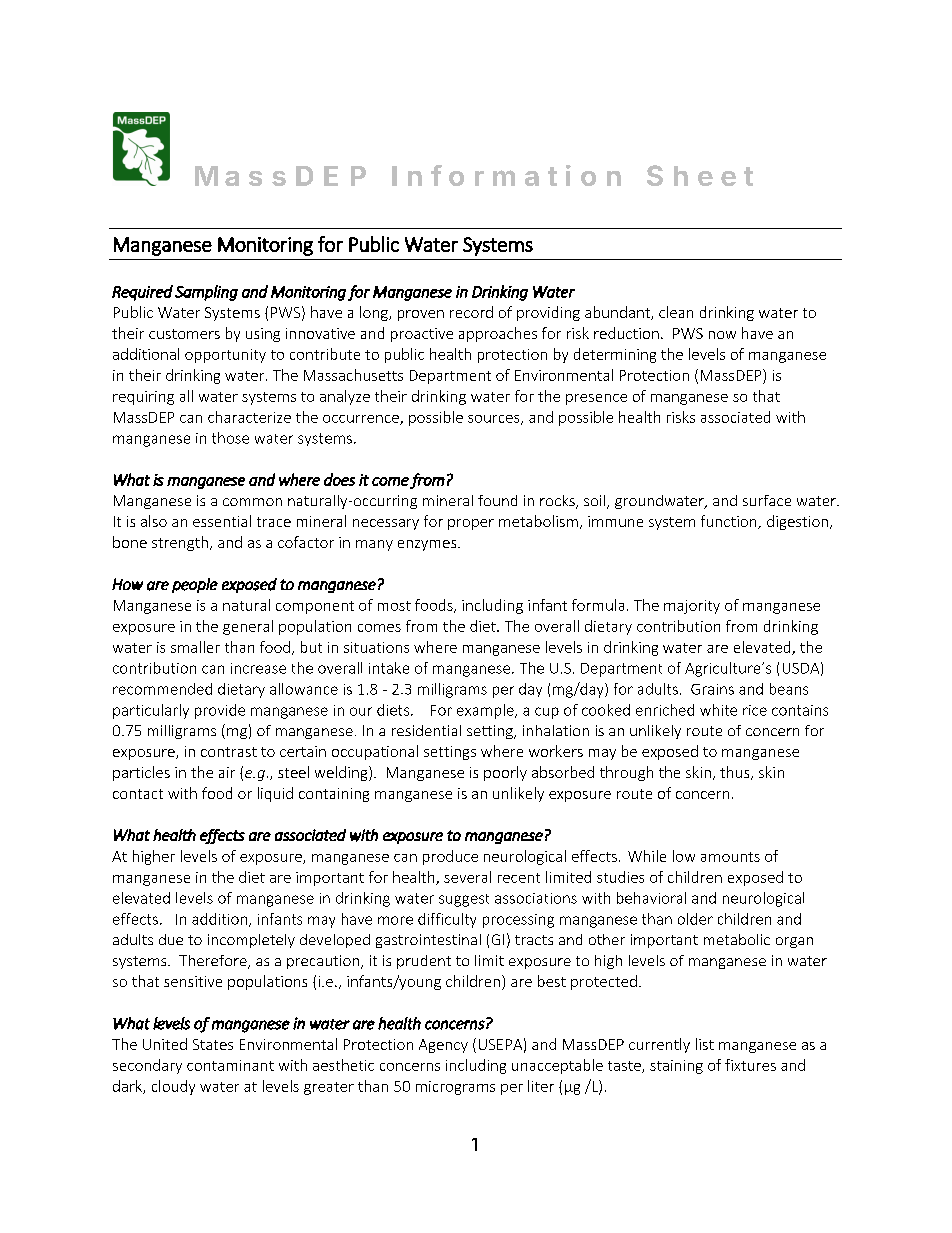 The height and width of the document is (1233, 952). What do you see at coordinates (467, 877) in the document?
I see `several` at bounding box center [467, 877].
